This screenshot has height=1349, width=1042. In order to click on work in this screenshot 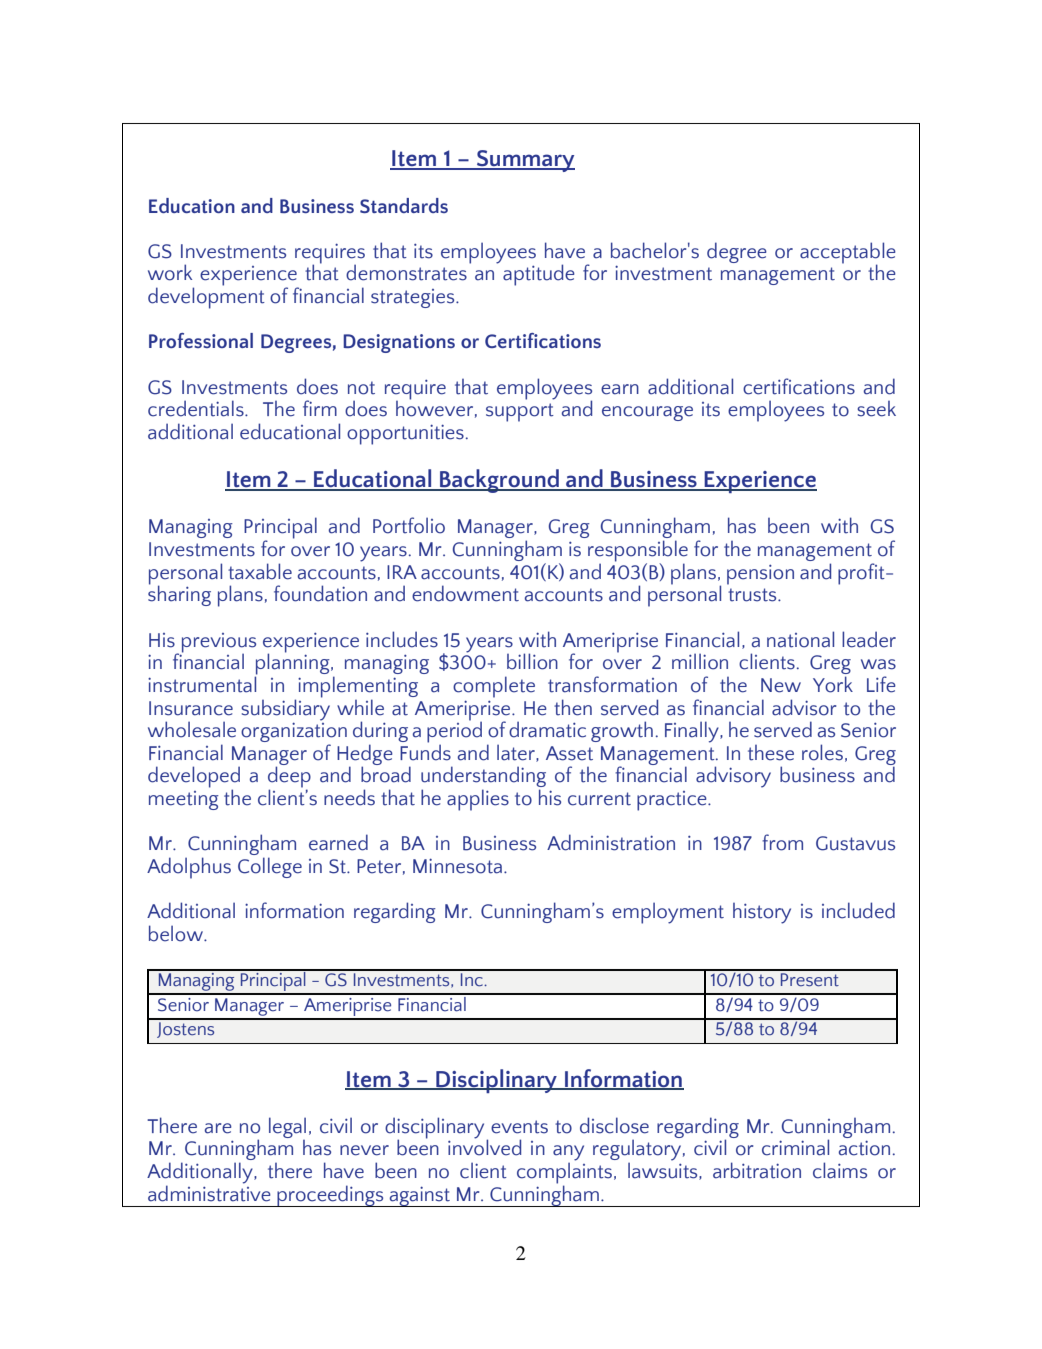, I will do `click(170, 272)`.
